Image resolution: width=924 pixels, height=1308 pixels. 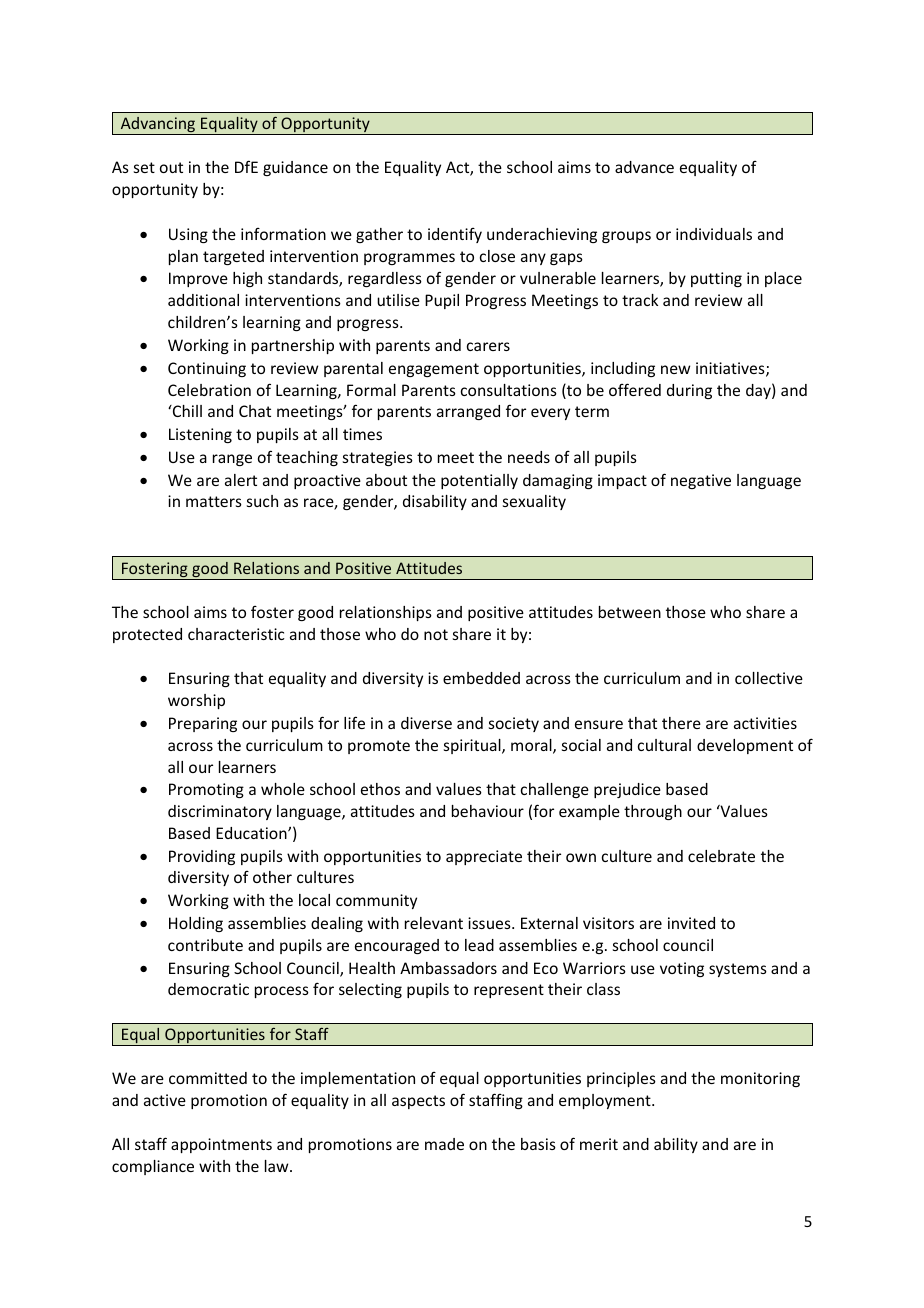 What do you see at coordinates (509, 390) in the screenshot?
I see `consultations` at bounding box center [509, 390].
